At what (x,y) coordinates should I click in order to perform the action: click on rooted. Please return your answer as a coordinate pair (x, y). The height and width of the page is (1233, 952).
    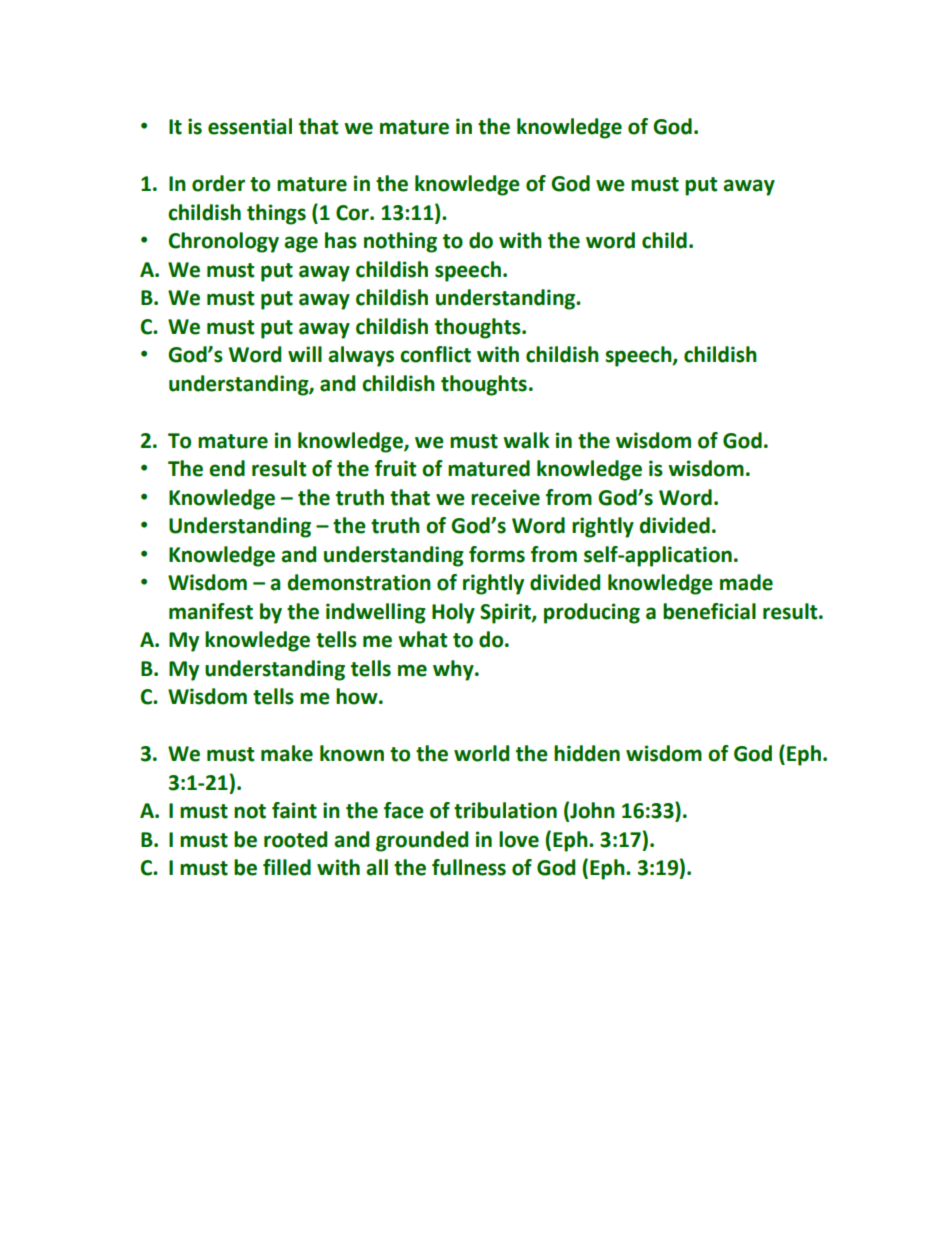
    Looking at the image, I should click on (295, 839).
